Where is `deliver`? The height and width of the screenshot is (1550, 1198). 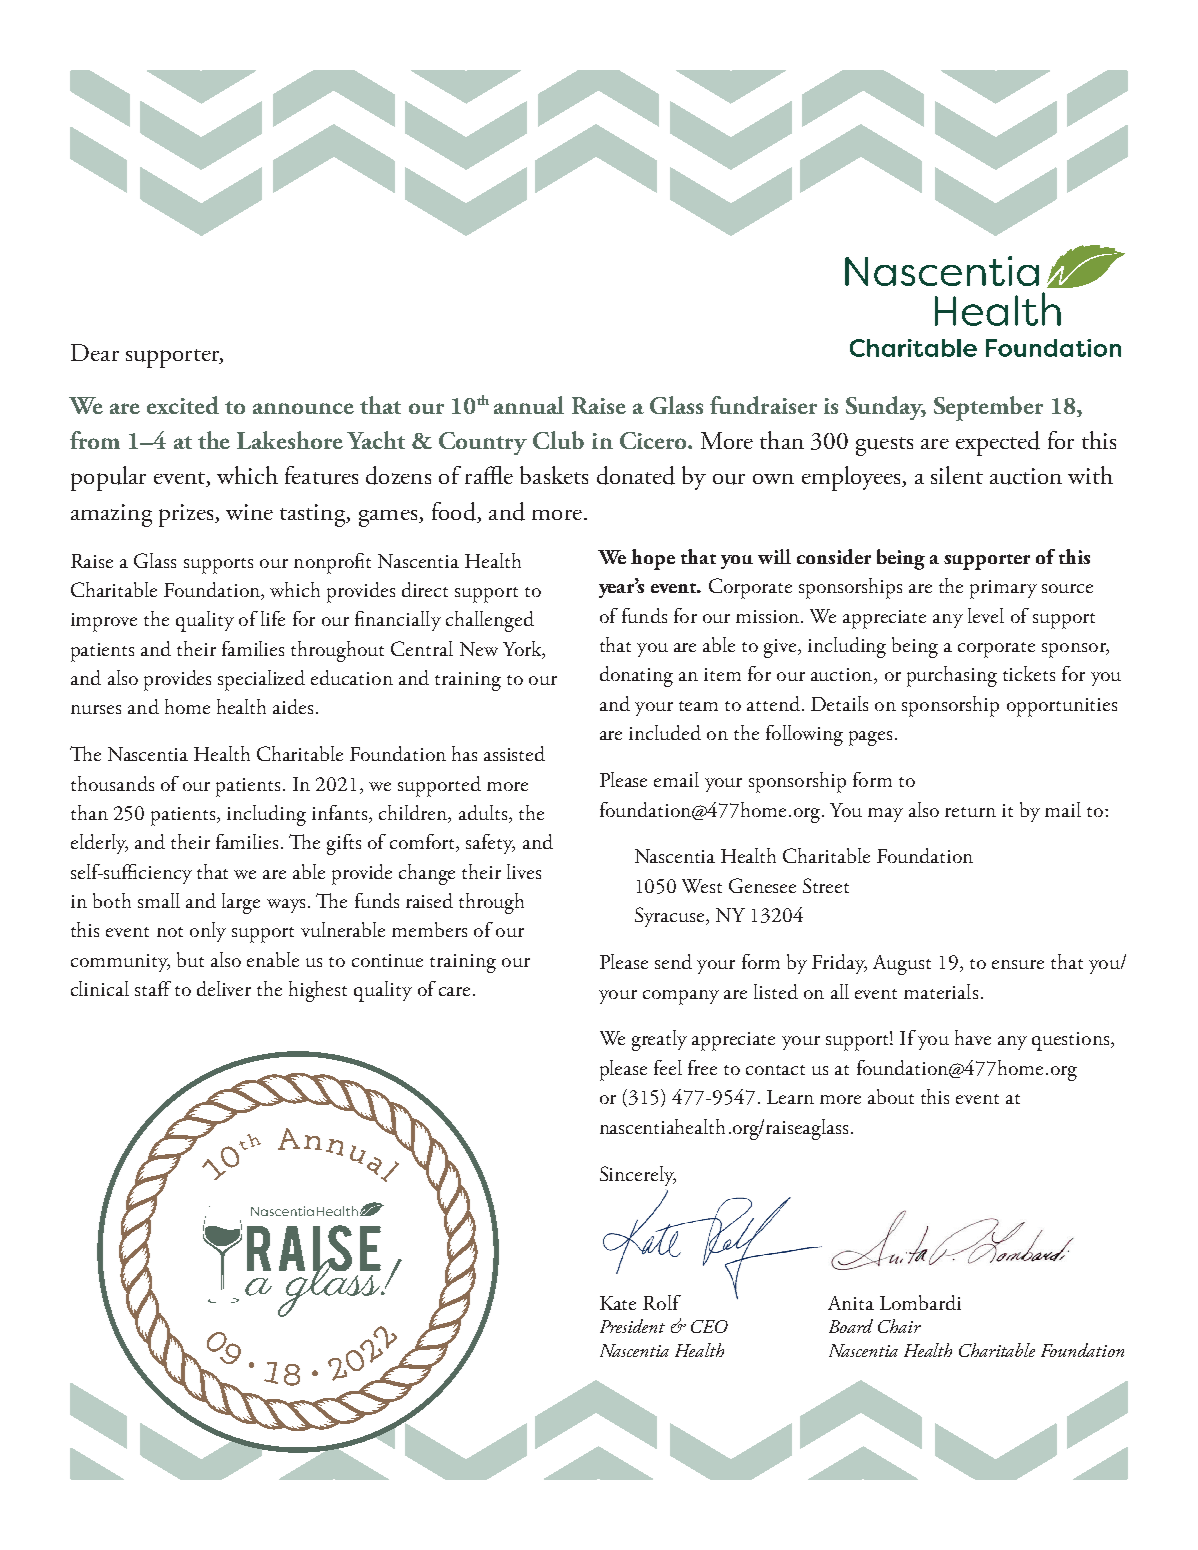 deliver is located at coordinates (224, 988).
